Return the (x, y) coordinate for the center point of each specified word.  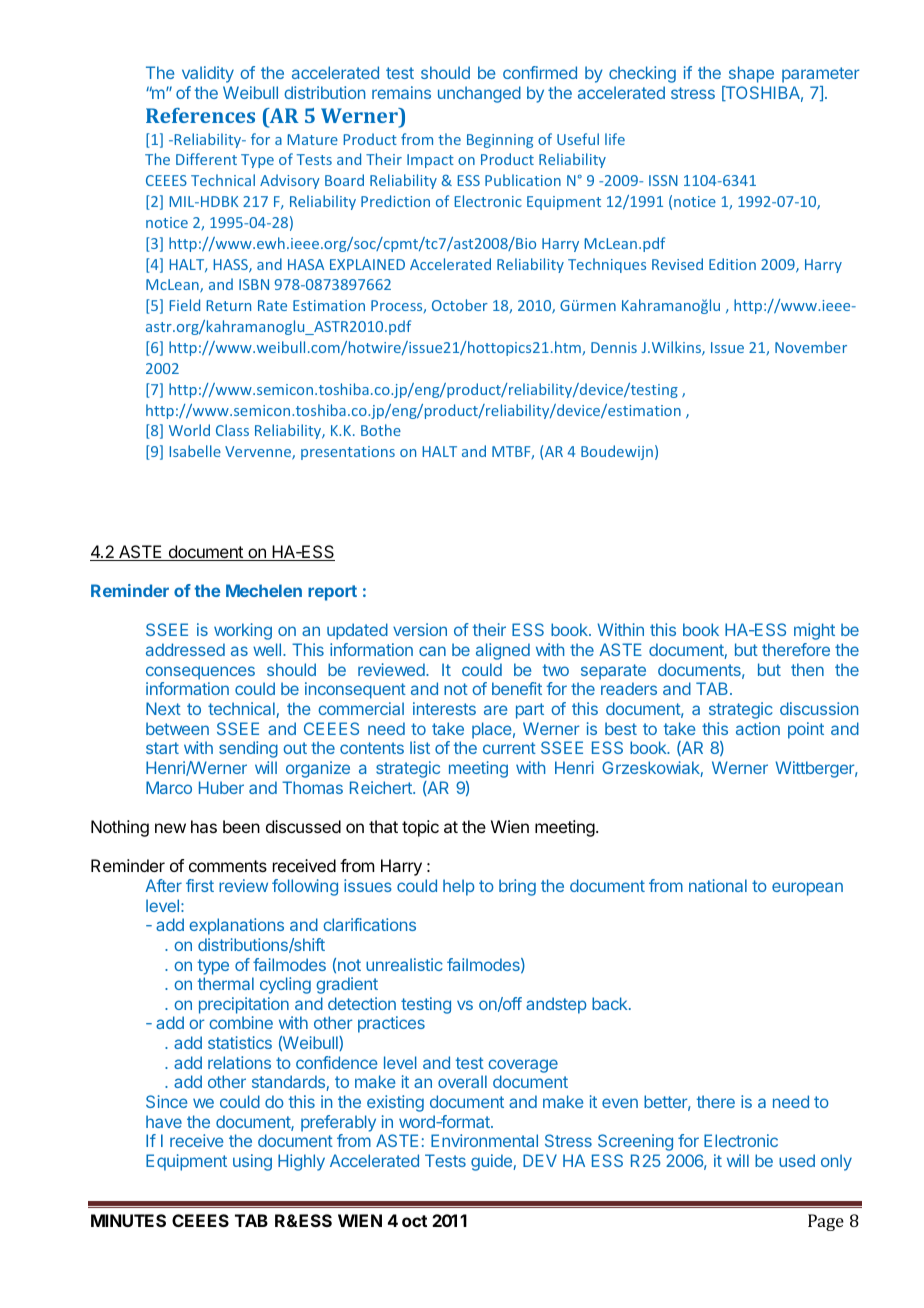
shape (751, 74)
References (200, 115)
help (459, 887)
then (807, 669)
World (189, 430)
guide (492, 1162)
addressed (185, 649)
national (718, 885)
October (460, 305)
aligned (503, 651)
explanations (236, 926)
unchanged (479, 94)
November (811, 347)
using (252, 1162)
